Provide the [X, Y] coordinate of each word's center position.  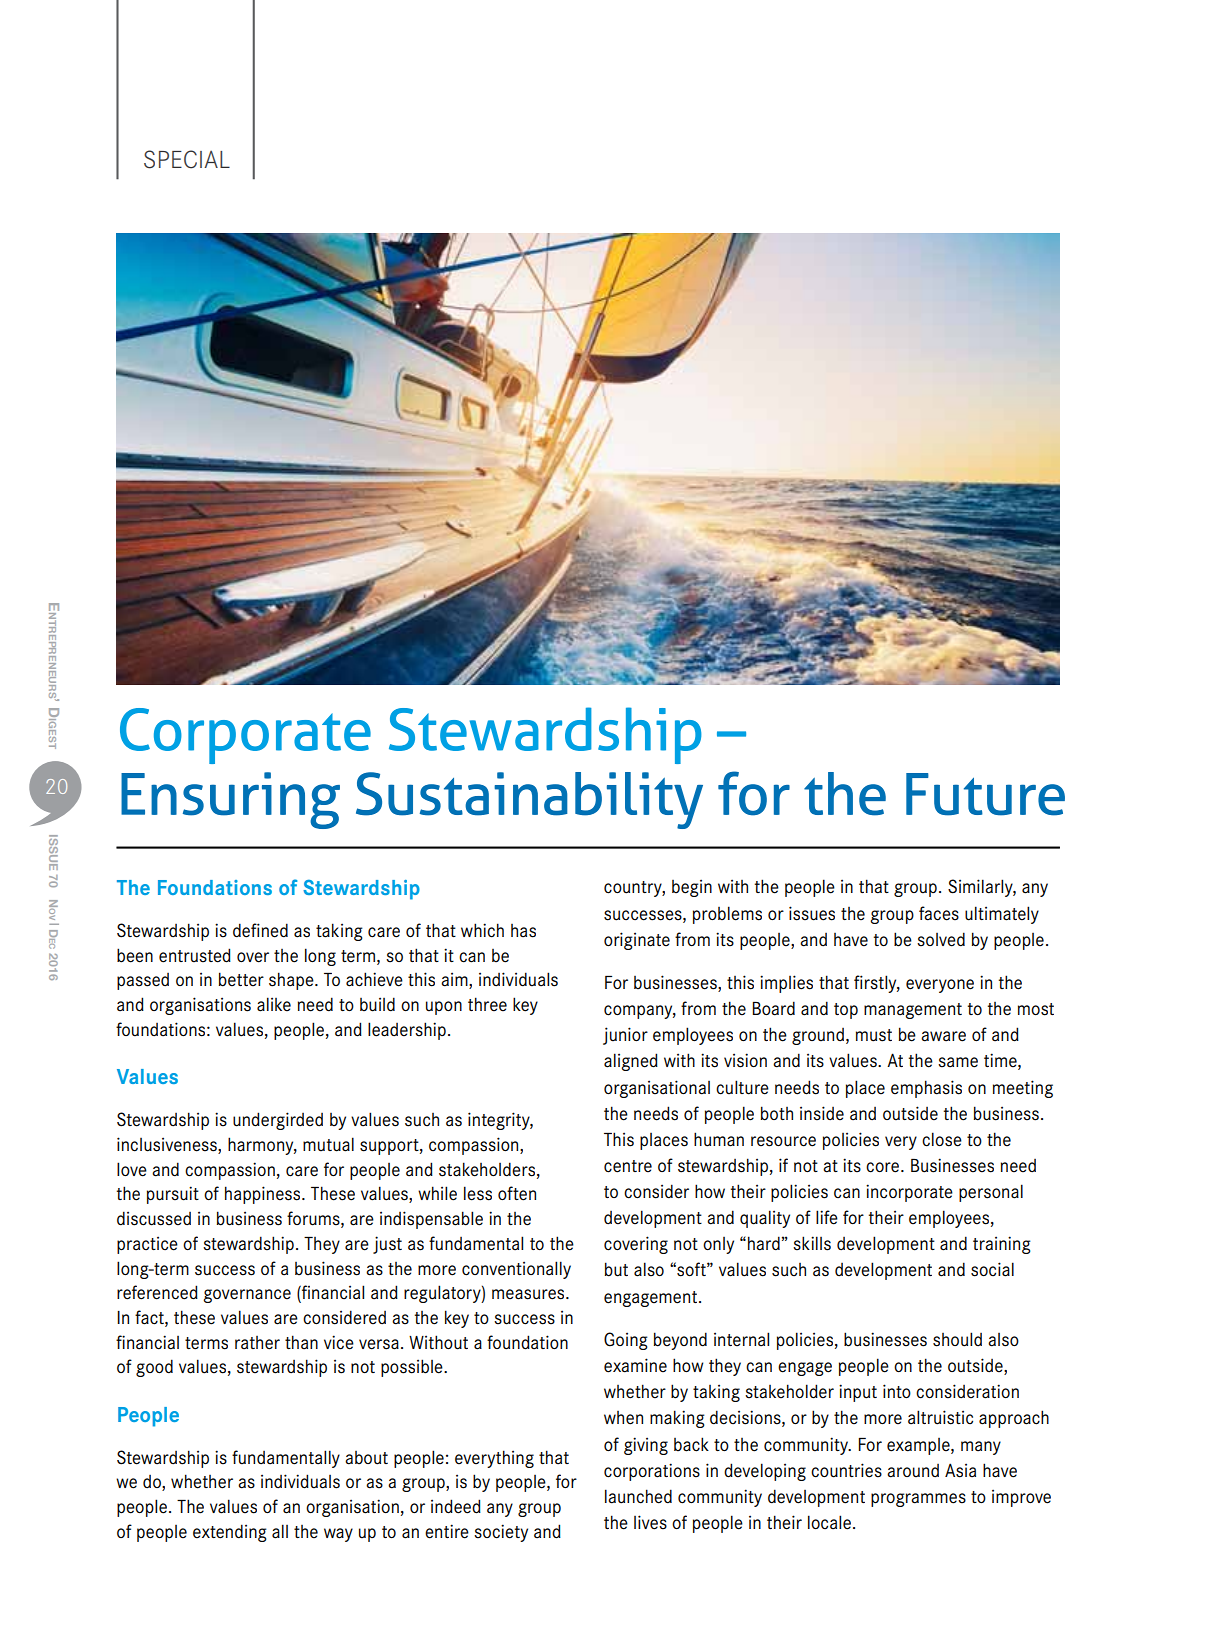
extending [230, 1533]
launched [638, 1496]
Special [187, 159]
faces [939, 913]
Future [985, 794]
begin [692, 888]
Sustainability [529, 800]
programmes [918, 1500]
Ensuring [230, 800]
